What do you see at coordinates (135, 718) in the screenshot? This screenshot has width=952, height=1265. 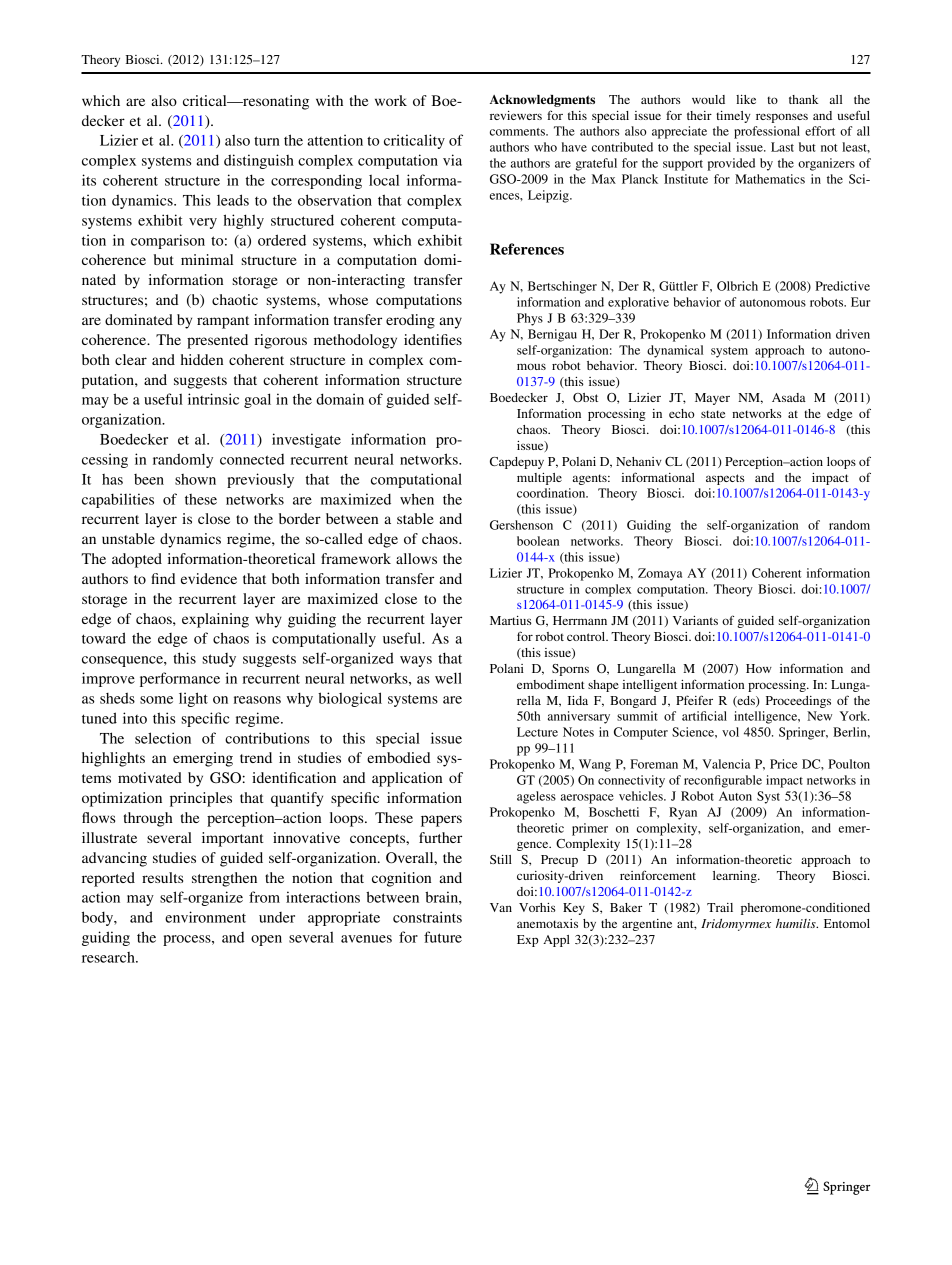 I see `into` at bounding box center [135, 718].
